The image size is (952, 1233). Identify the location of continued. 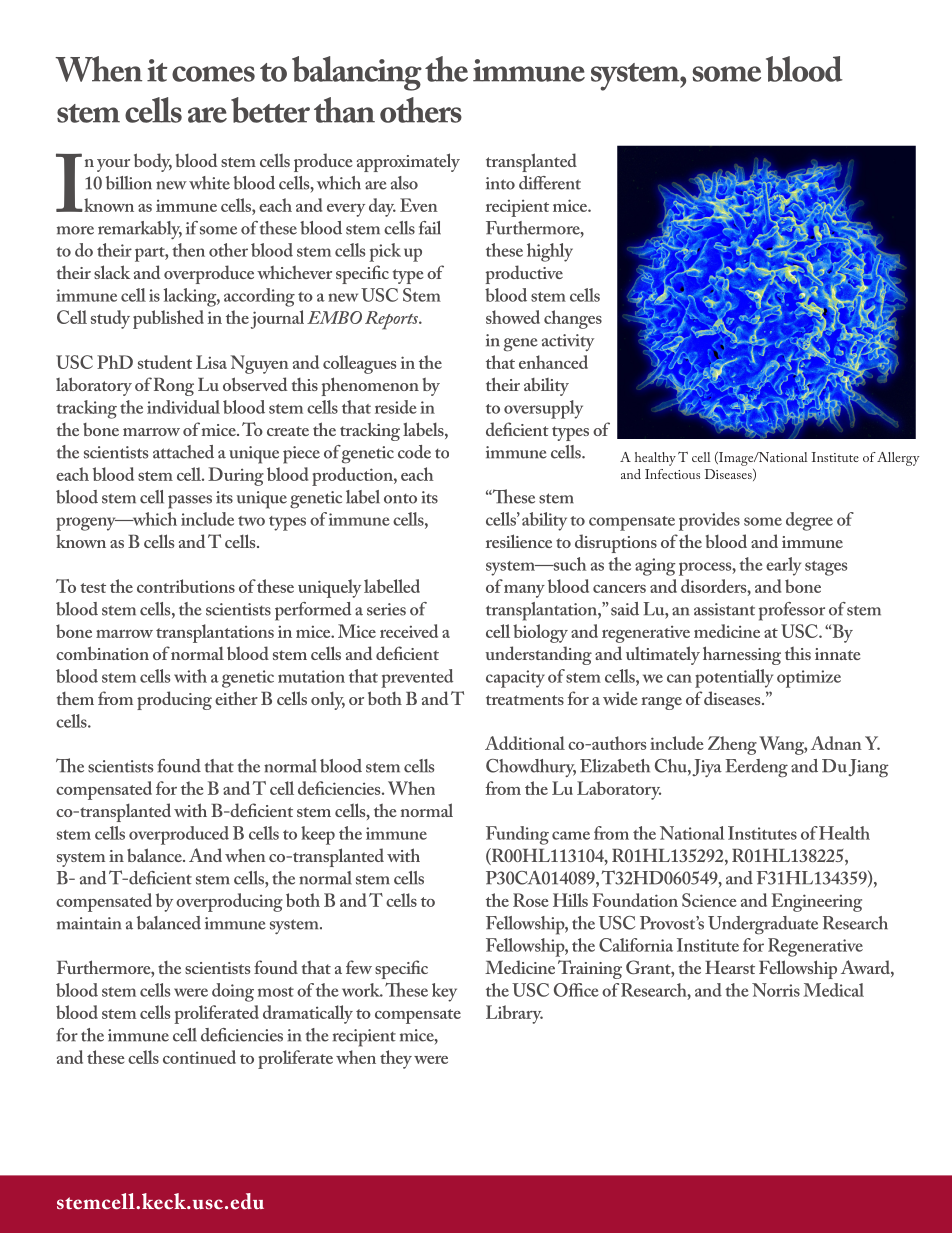
(199, 1057).
